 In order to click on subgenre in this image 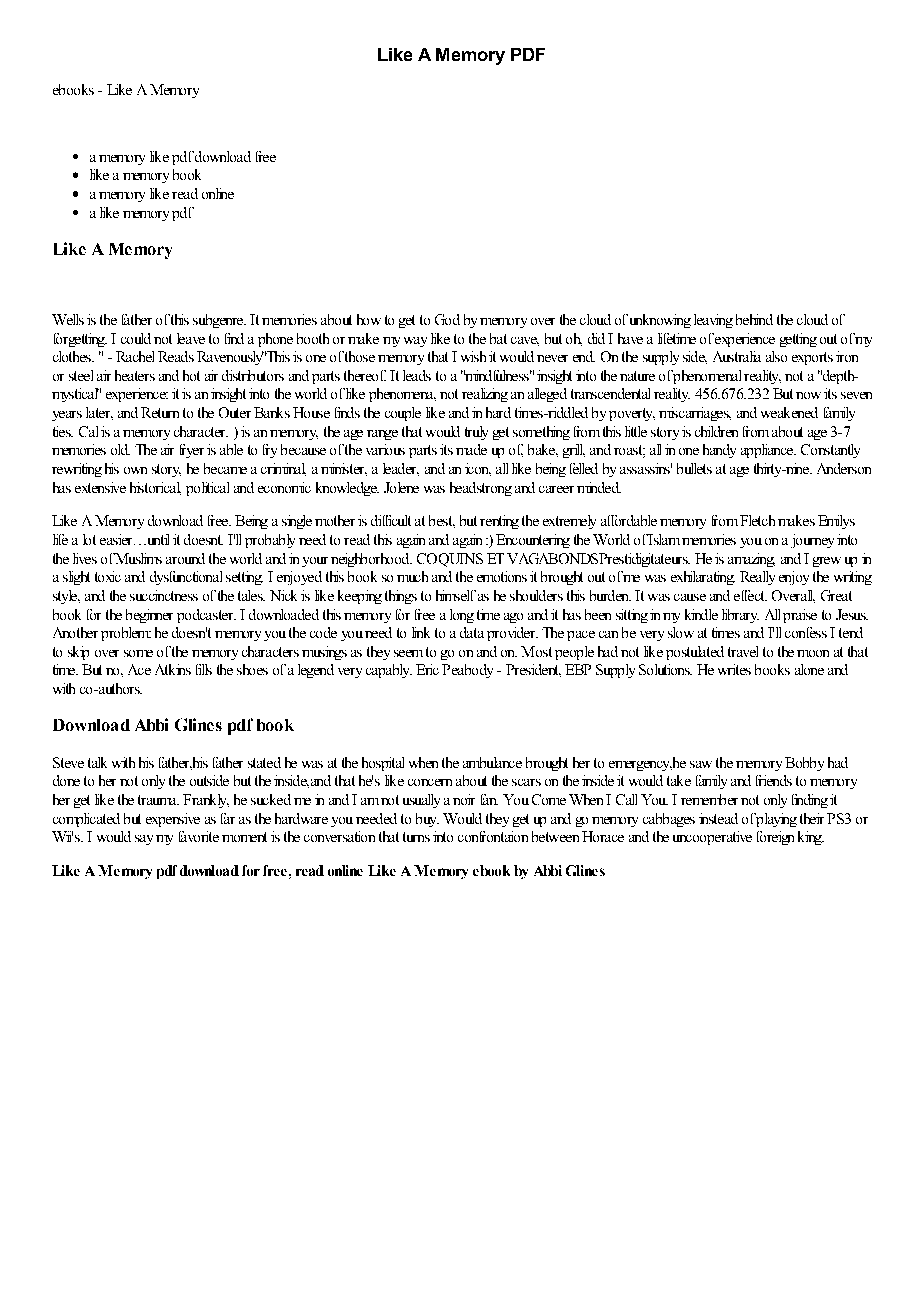, I will do `click(219, 321)`.
